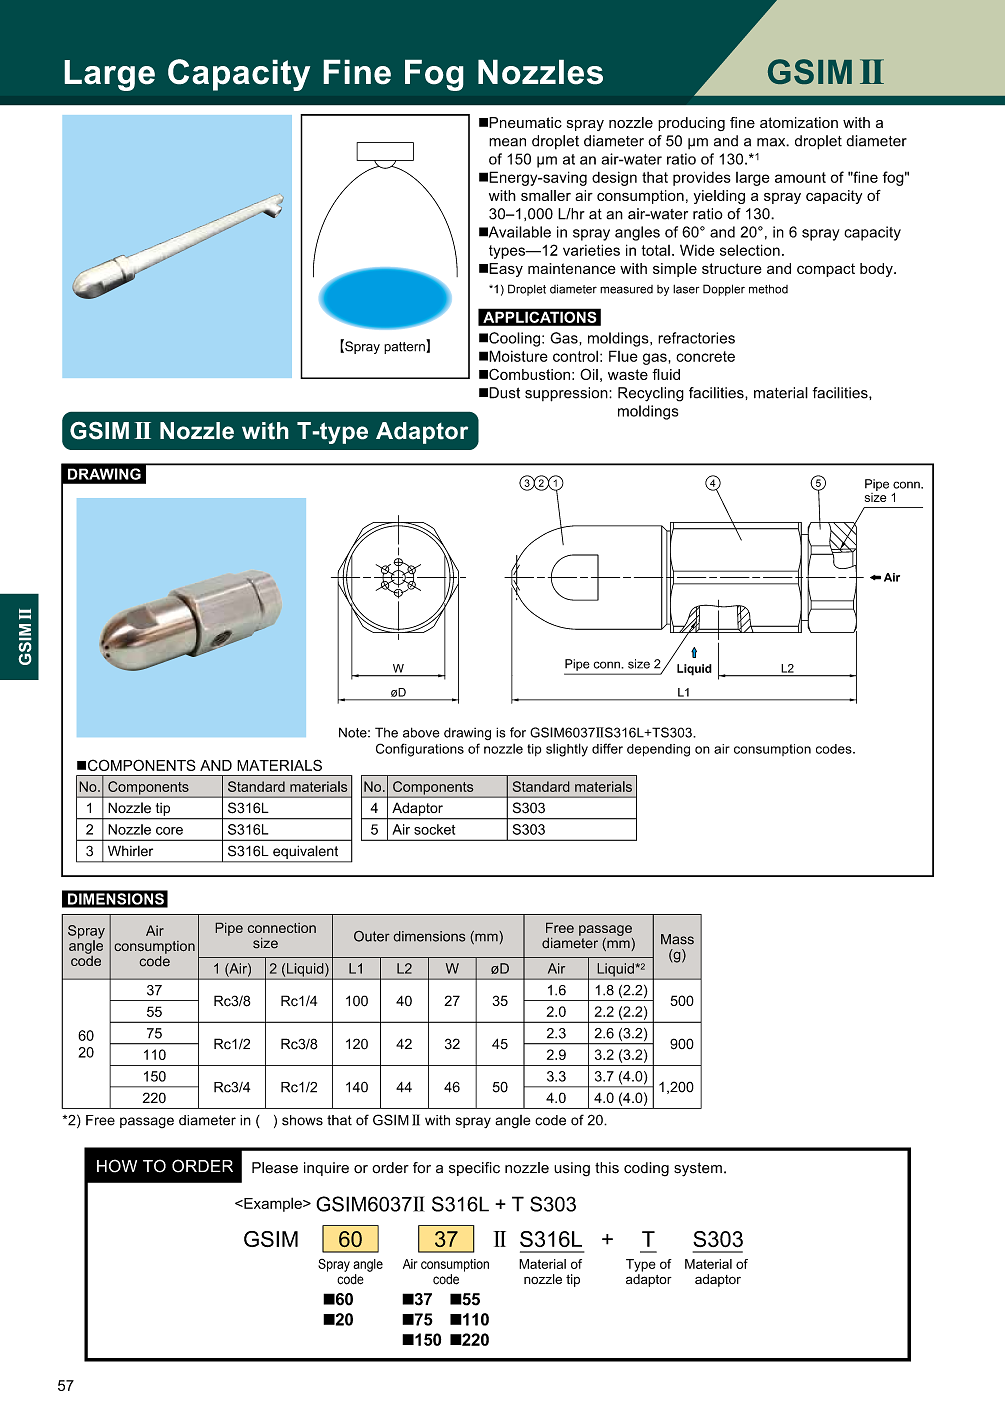  What do you see at coordinates (705, 356) in the screenshot?
I see `concrete` at bounding box center [705, 356].
